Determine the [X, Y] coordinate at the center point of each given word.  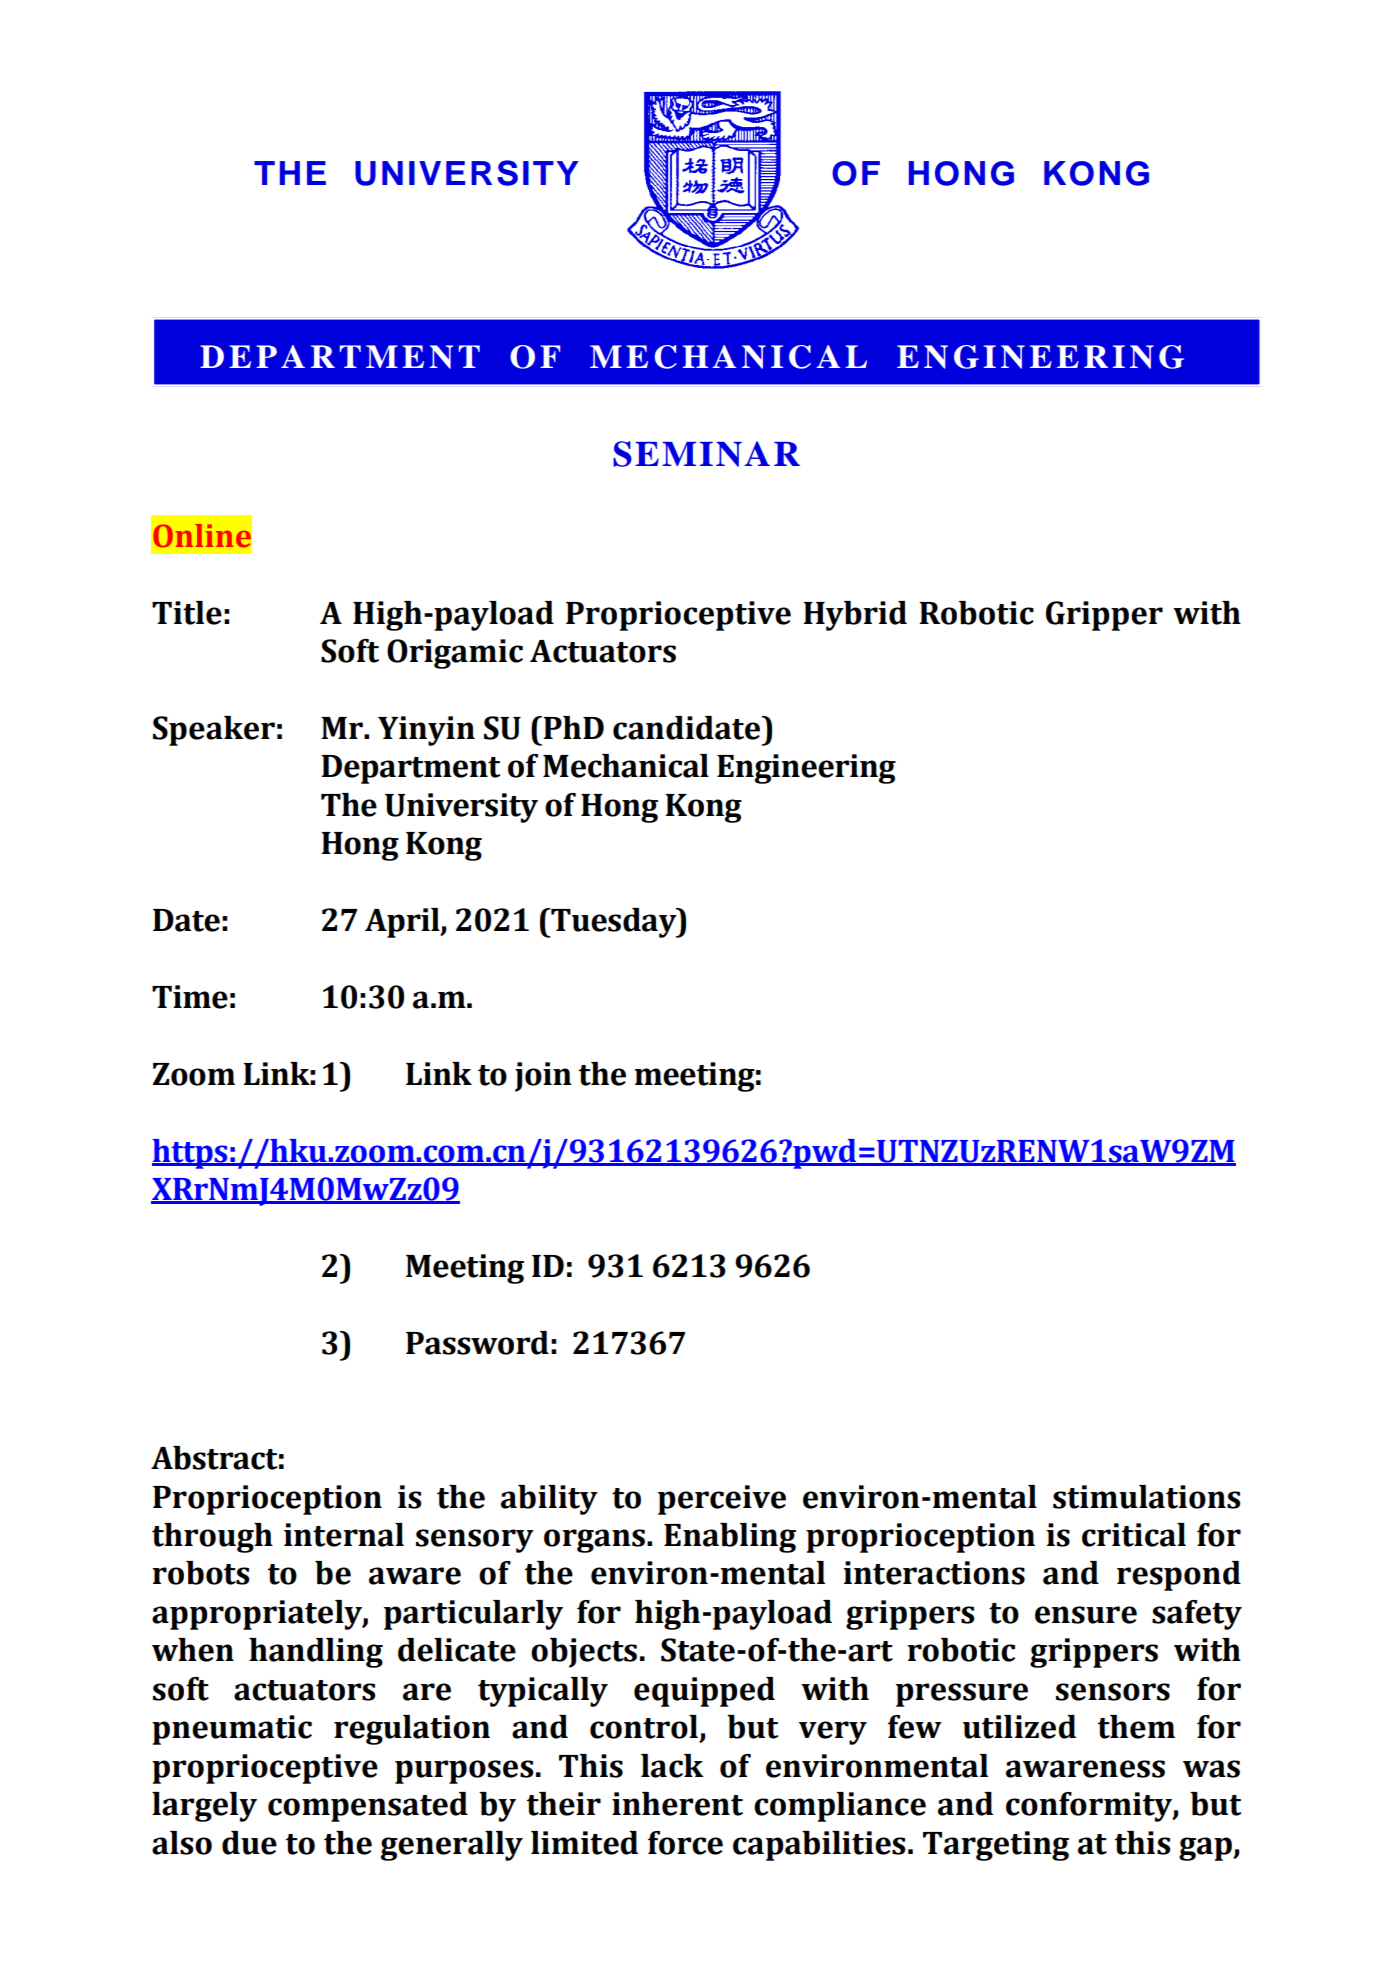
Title [187, 613]
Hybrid [855, 616]
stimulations [1147, 1497]
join [543, 1077]
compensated [368, 1807]
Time [190, 997]
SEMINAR [706, 454]
